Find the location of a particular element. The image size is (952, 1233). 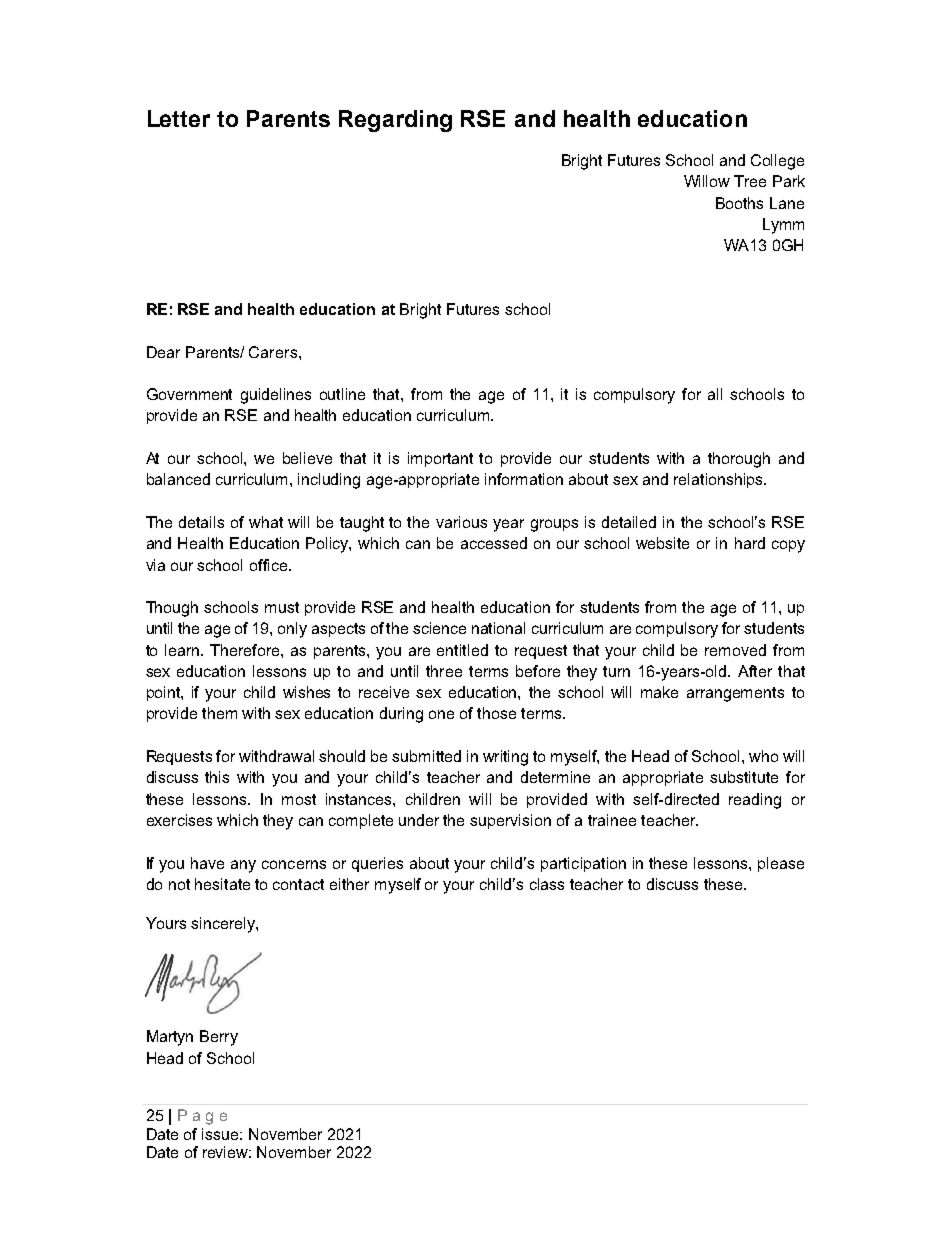

Tree is located at coordinates (750, 181).
